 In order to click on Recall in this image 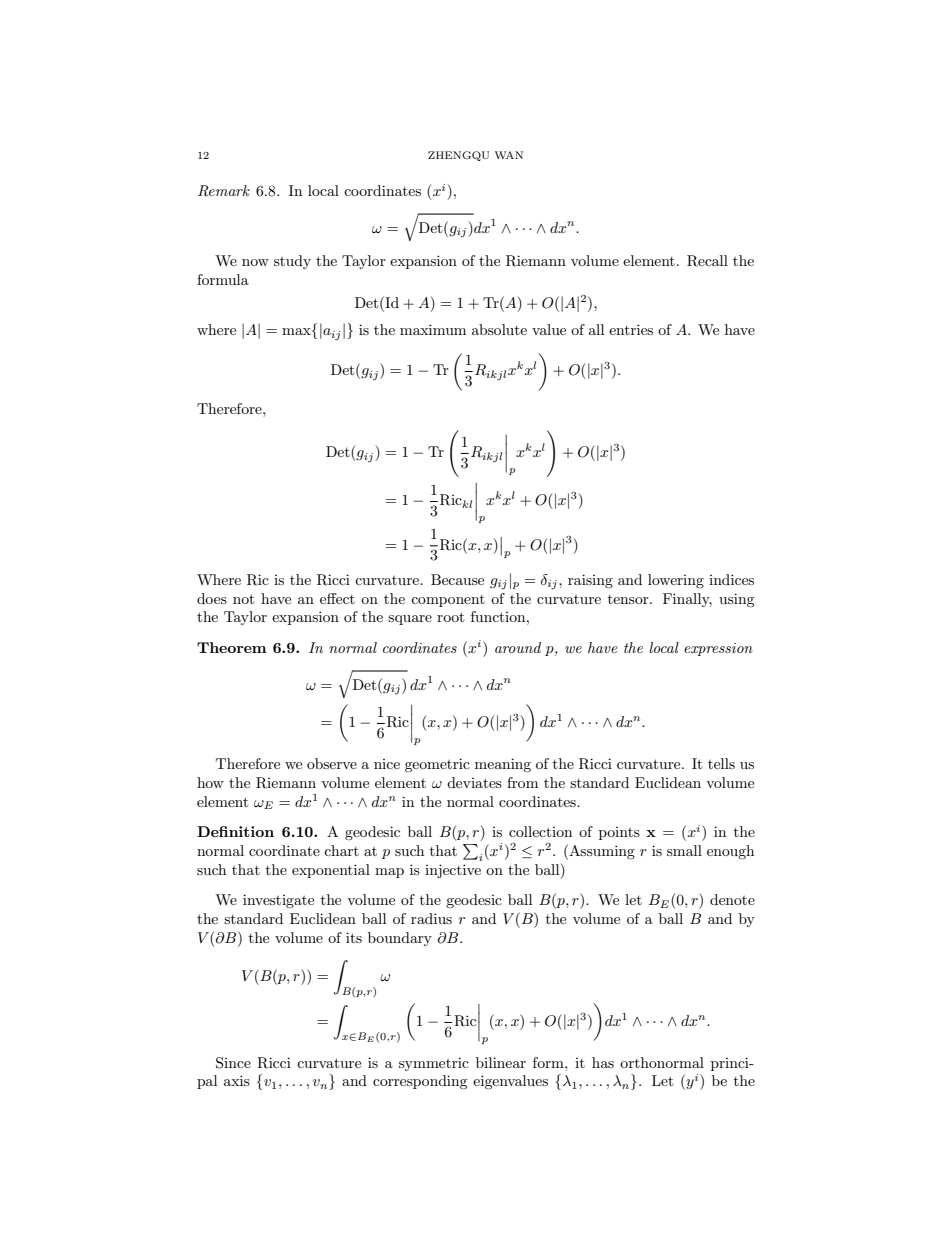, I will do `click(707, 261)`.
